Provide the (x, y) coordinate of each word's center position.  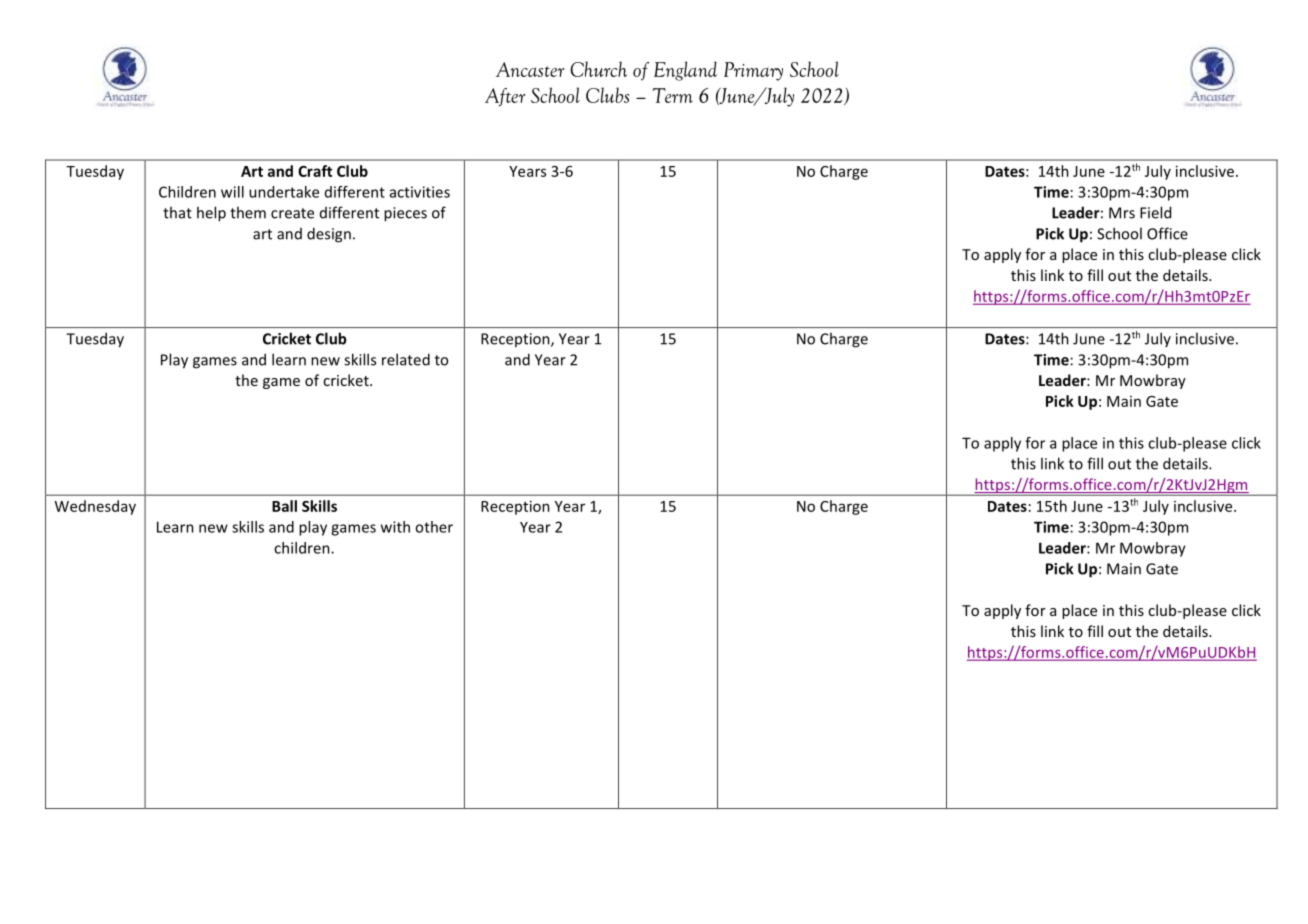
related (406, 359)
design (329, 235)
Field (1155, 212)
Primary (753, 71)
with (395, 527)
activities (420, 192)
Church (598, 69)
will (232, 192)
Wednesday (95, 507)
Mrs (1122, 213)
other (434, 527)
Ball (284, 506)
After (505, 97)
